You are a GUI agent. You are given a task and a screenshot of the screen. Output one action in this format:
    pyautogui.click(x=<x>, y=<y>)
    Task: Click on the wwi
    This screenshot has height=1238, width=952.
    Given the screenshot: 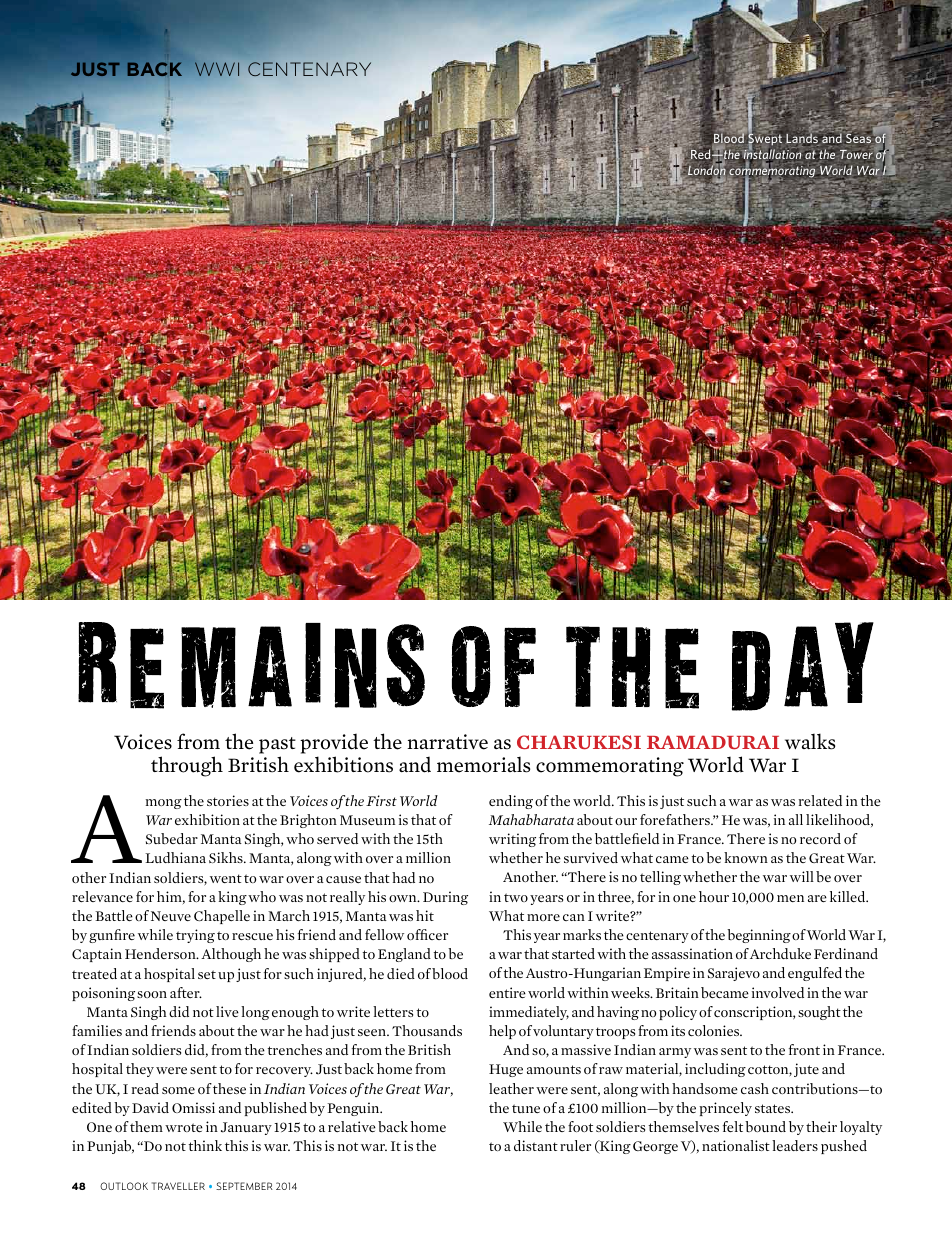 What is the action you would take?
    pyautogui.click(x=217, y=69)
